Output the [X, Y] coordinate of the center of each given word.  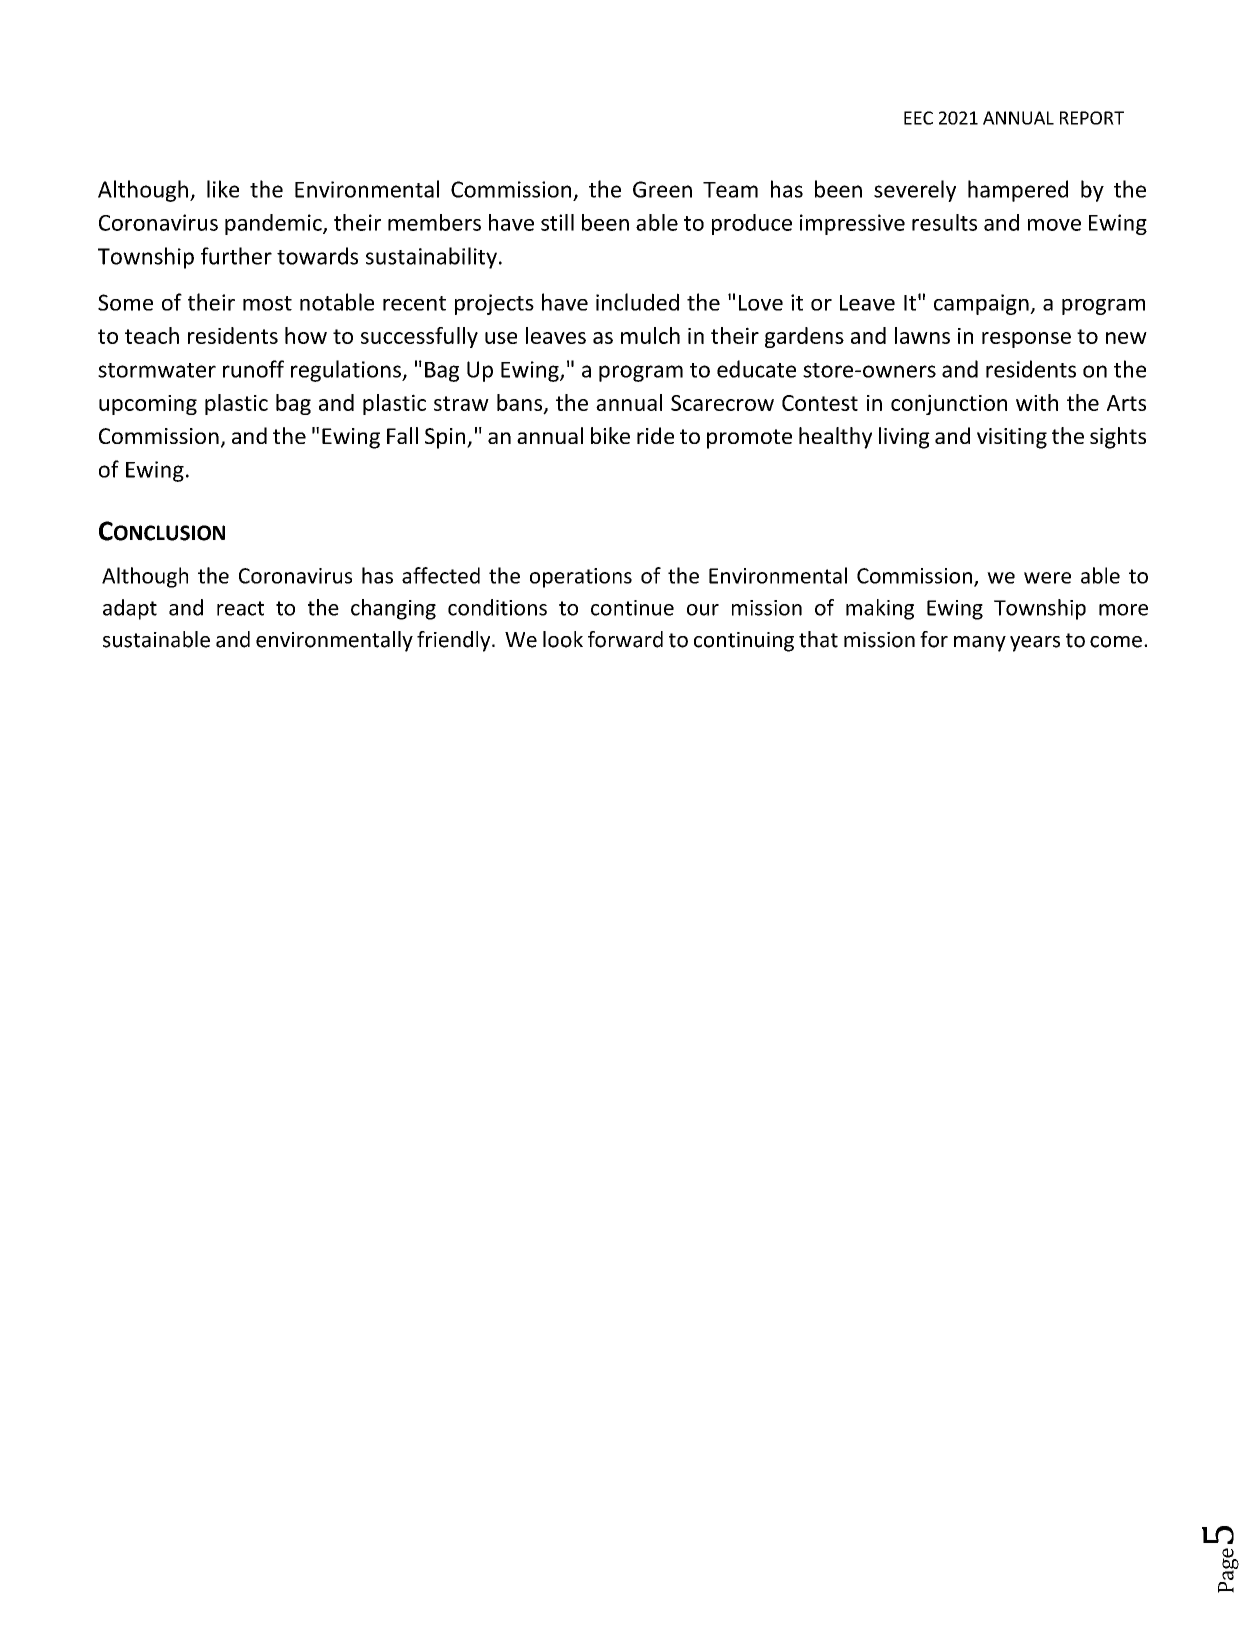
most [267, 303]
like [223, 189]
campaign [982, 304]
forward [625, 639]
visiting [1012, 438]
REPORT [1092, 118]
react [240, 608]
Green [662, 189]
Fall [402, 435]
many [980, 644]
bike [610, 435]
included [637, 302]
